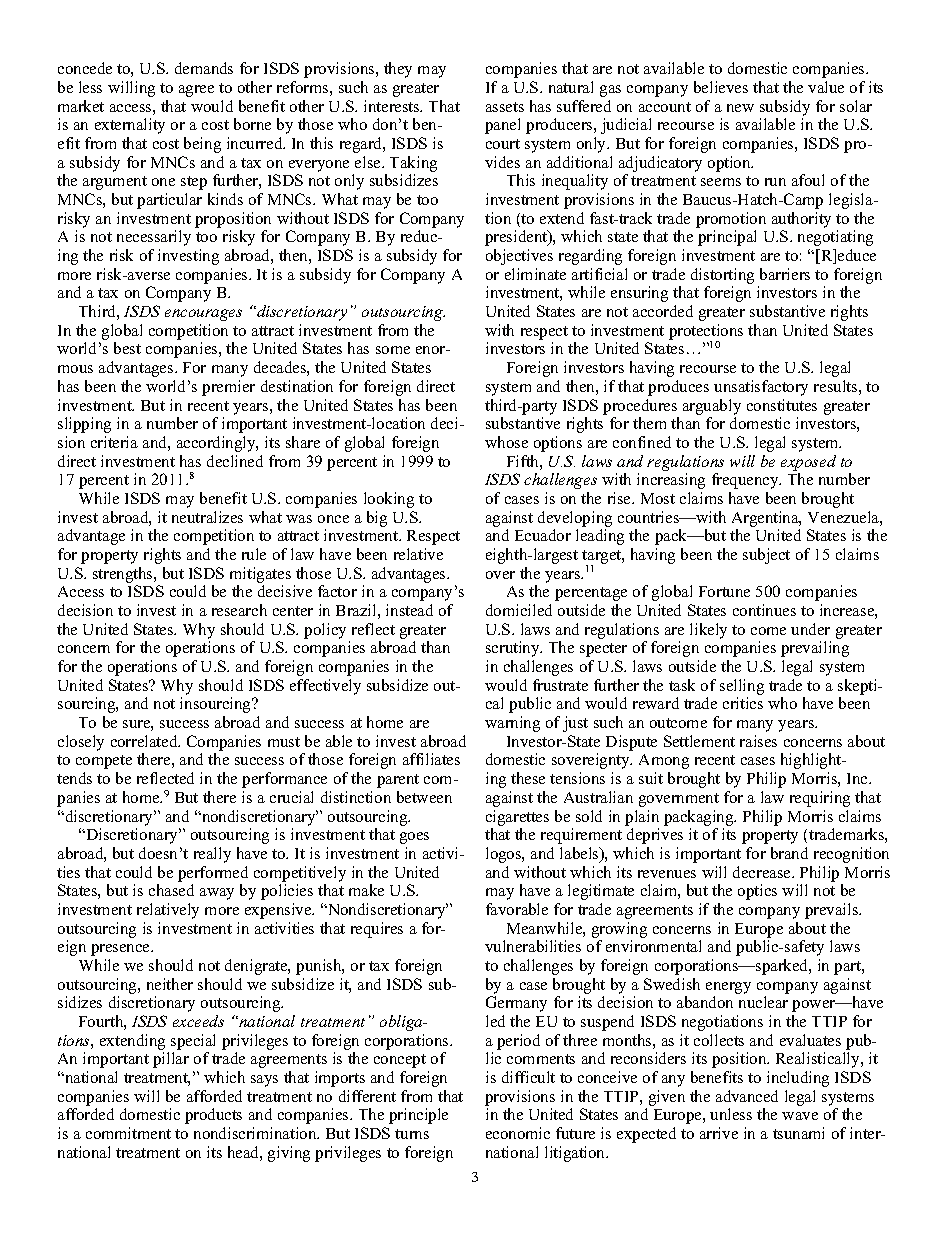  What do you see at coordinates (235, 461) in the image?
I see `declined` at bounding box center [235, 461].
